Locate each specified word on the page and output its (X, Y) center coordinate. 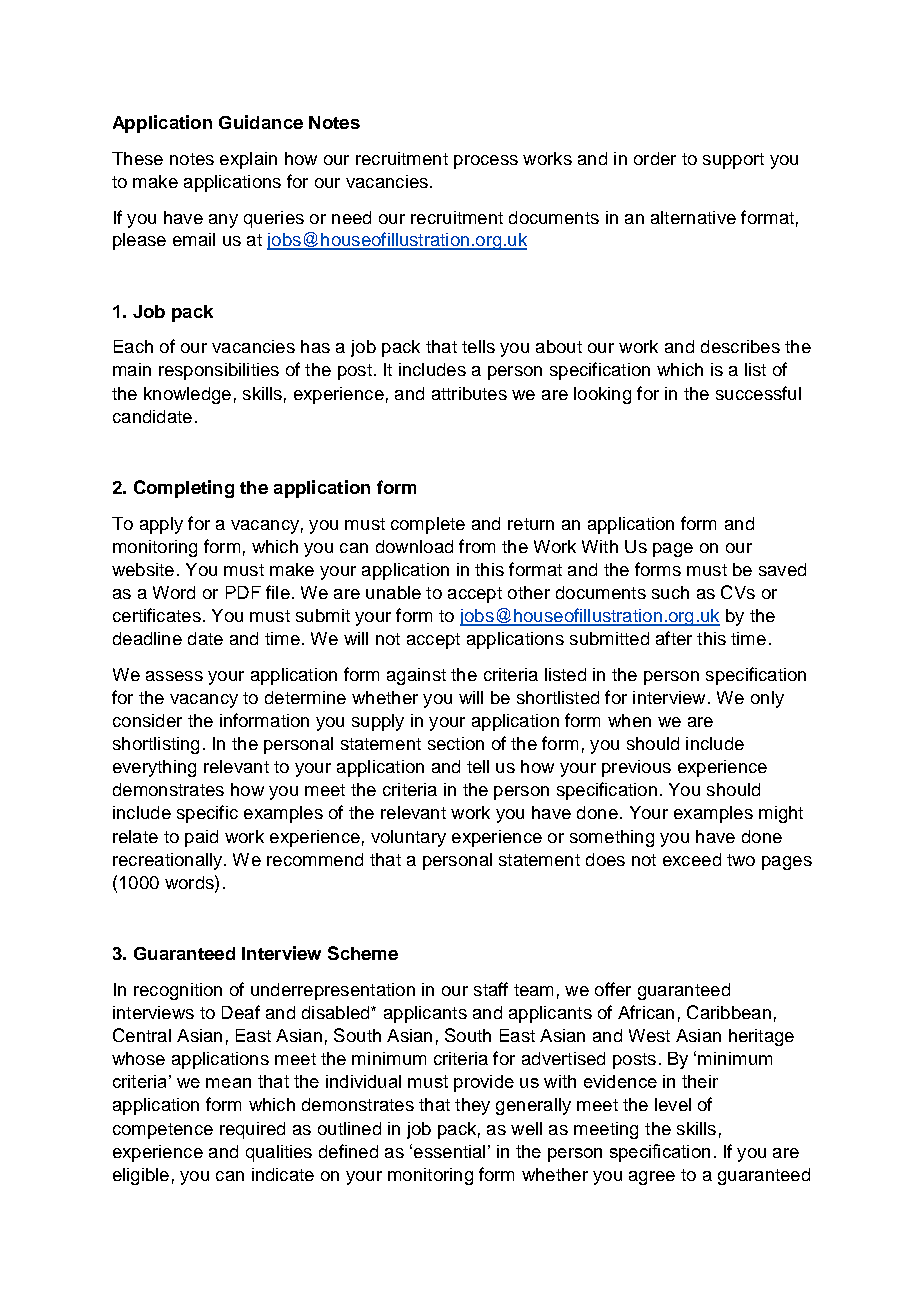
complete (428, 525)
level (673, 1104)
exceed (692, 859)
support (733, 161)
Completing (184, 489)
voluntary (408, 838)
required (252, 1130)
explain (248, 160)
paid (201, 838)
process (486, 162)
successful (758, 393)
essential (449, 1151)
